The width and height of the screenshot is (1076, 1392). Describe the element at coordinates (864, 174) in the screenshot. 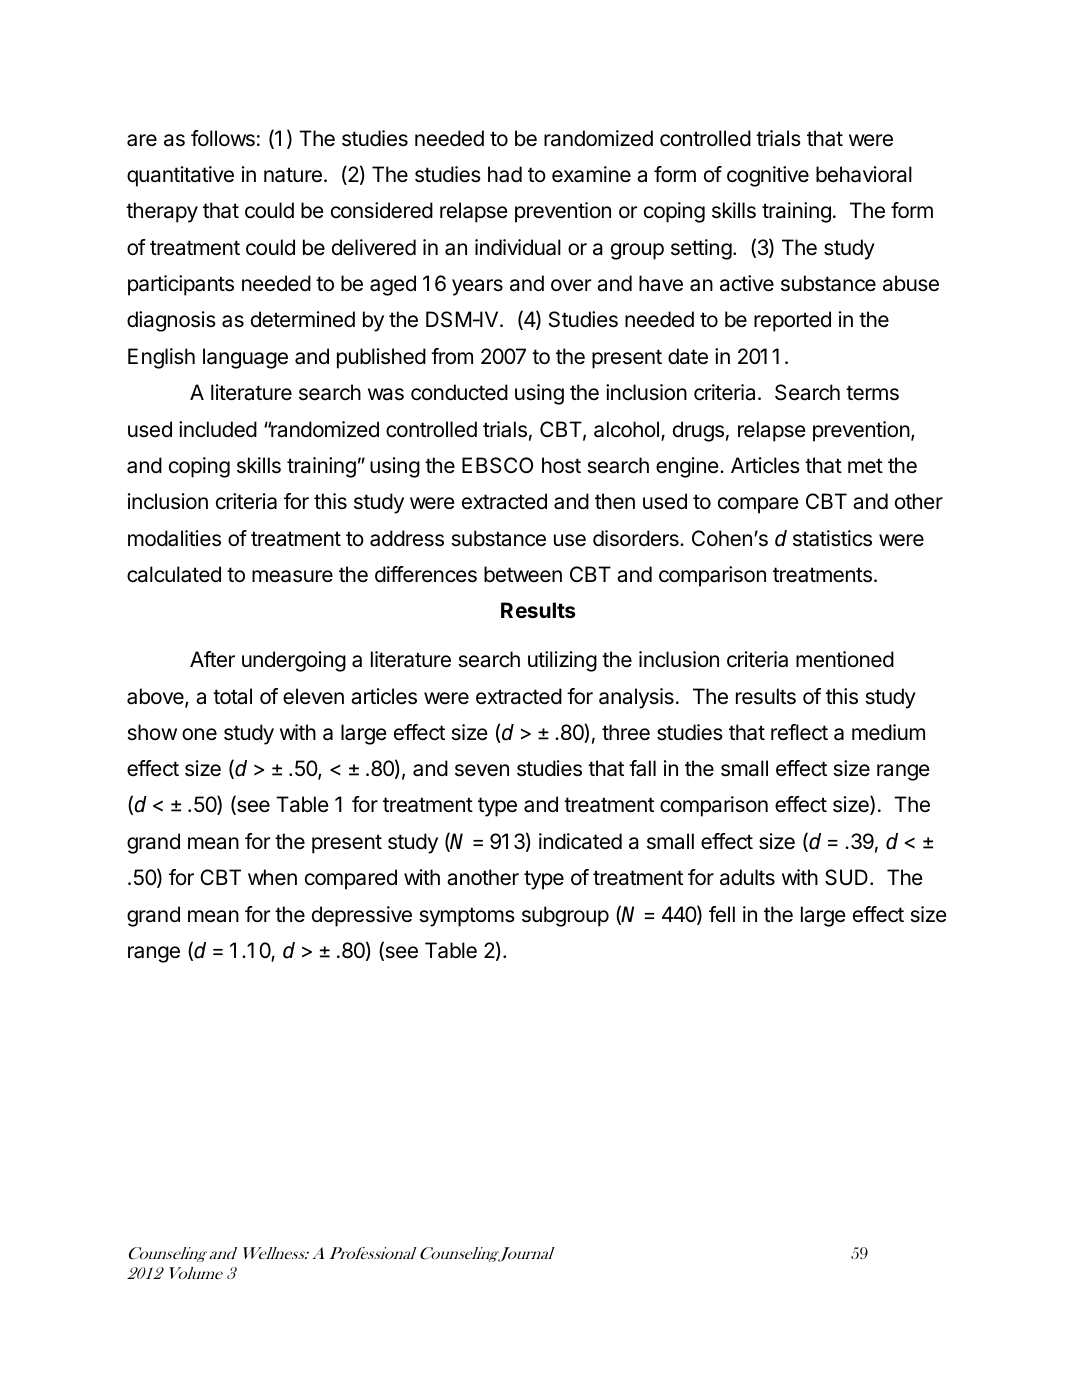

I see `behavioral` at that location.
